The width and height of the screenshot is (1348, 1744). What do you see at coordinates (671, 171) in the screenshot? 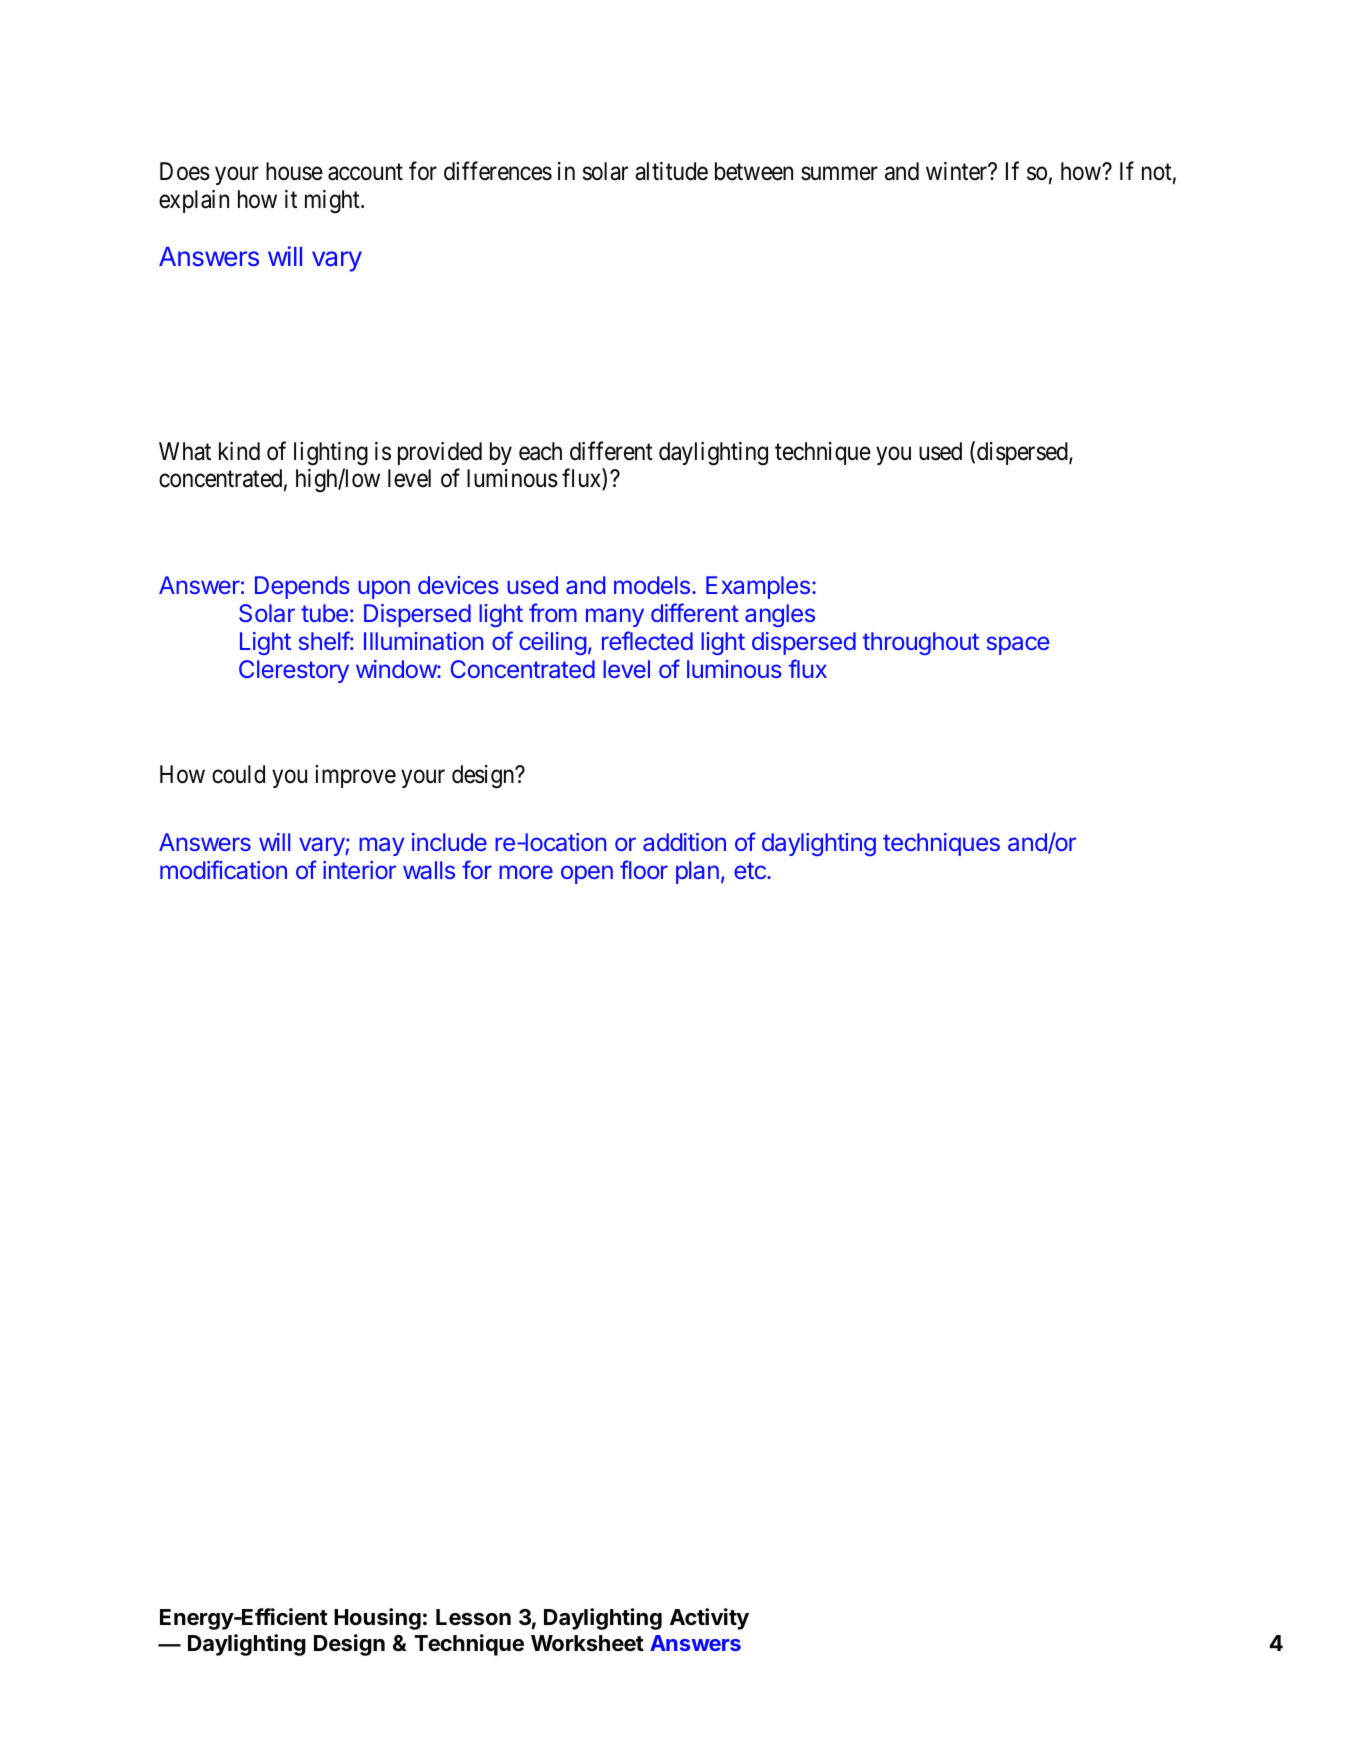
I see `altitude` at bounding box center [671, 171].
